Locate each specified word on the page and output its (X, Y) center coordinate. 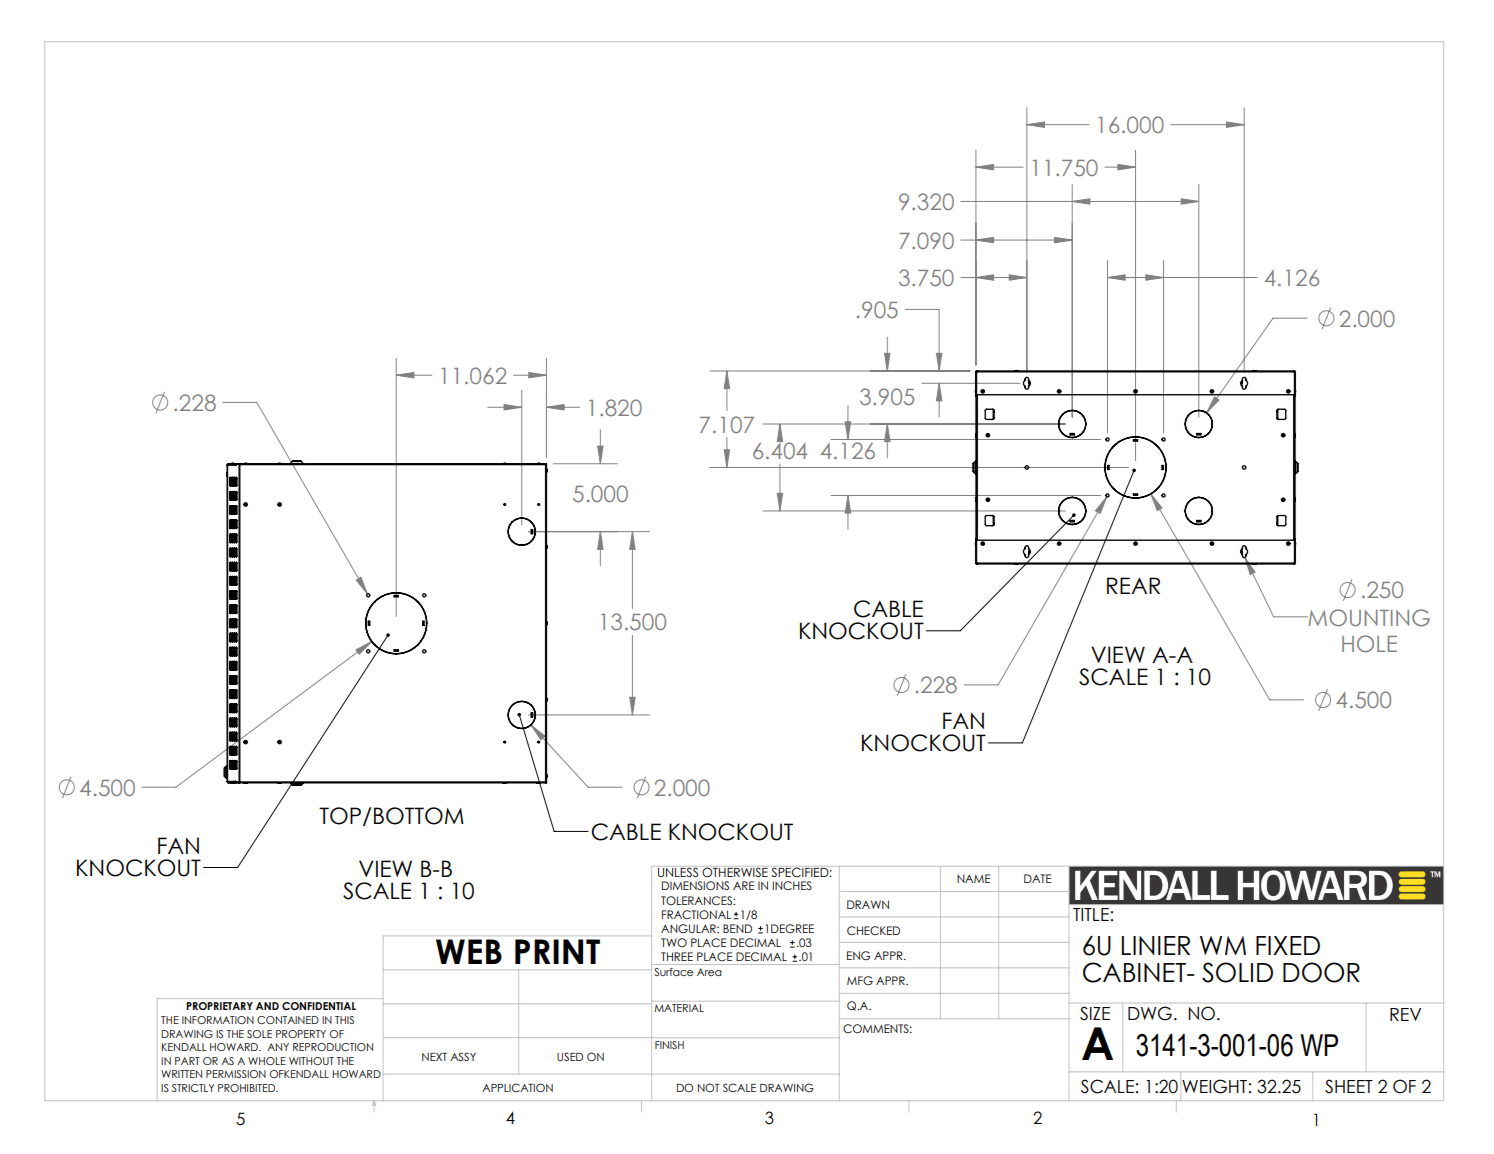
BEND (737, 928)
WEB (469, 951)
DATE (1037, 878)
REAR (1133, 585)
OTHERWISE (735, 872)
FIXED (1288, 945)
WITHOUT (311, 1061)
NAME (973, 878)
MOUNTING (1368, 618)
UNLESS (678, 872)
